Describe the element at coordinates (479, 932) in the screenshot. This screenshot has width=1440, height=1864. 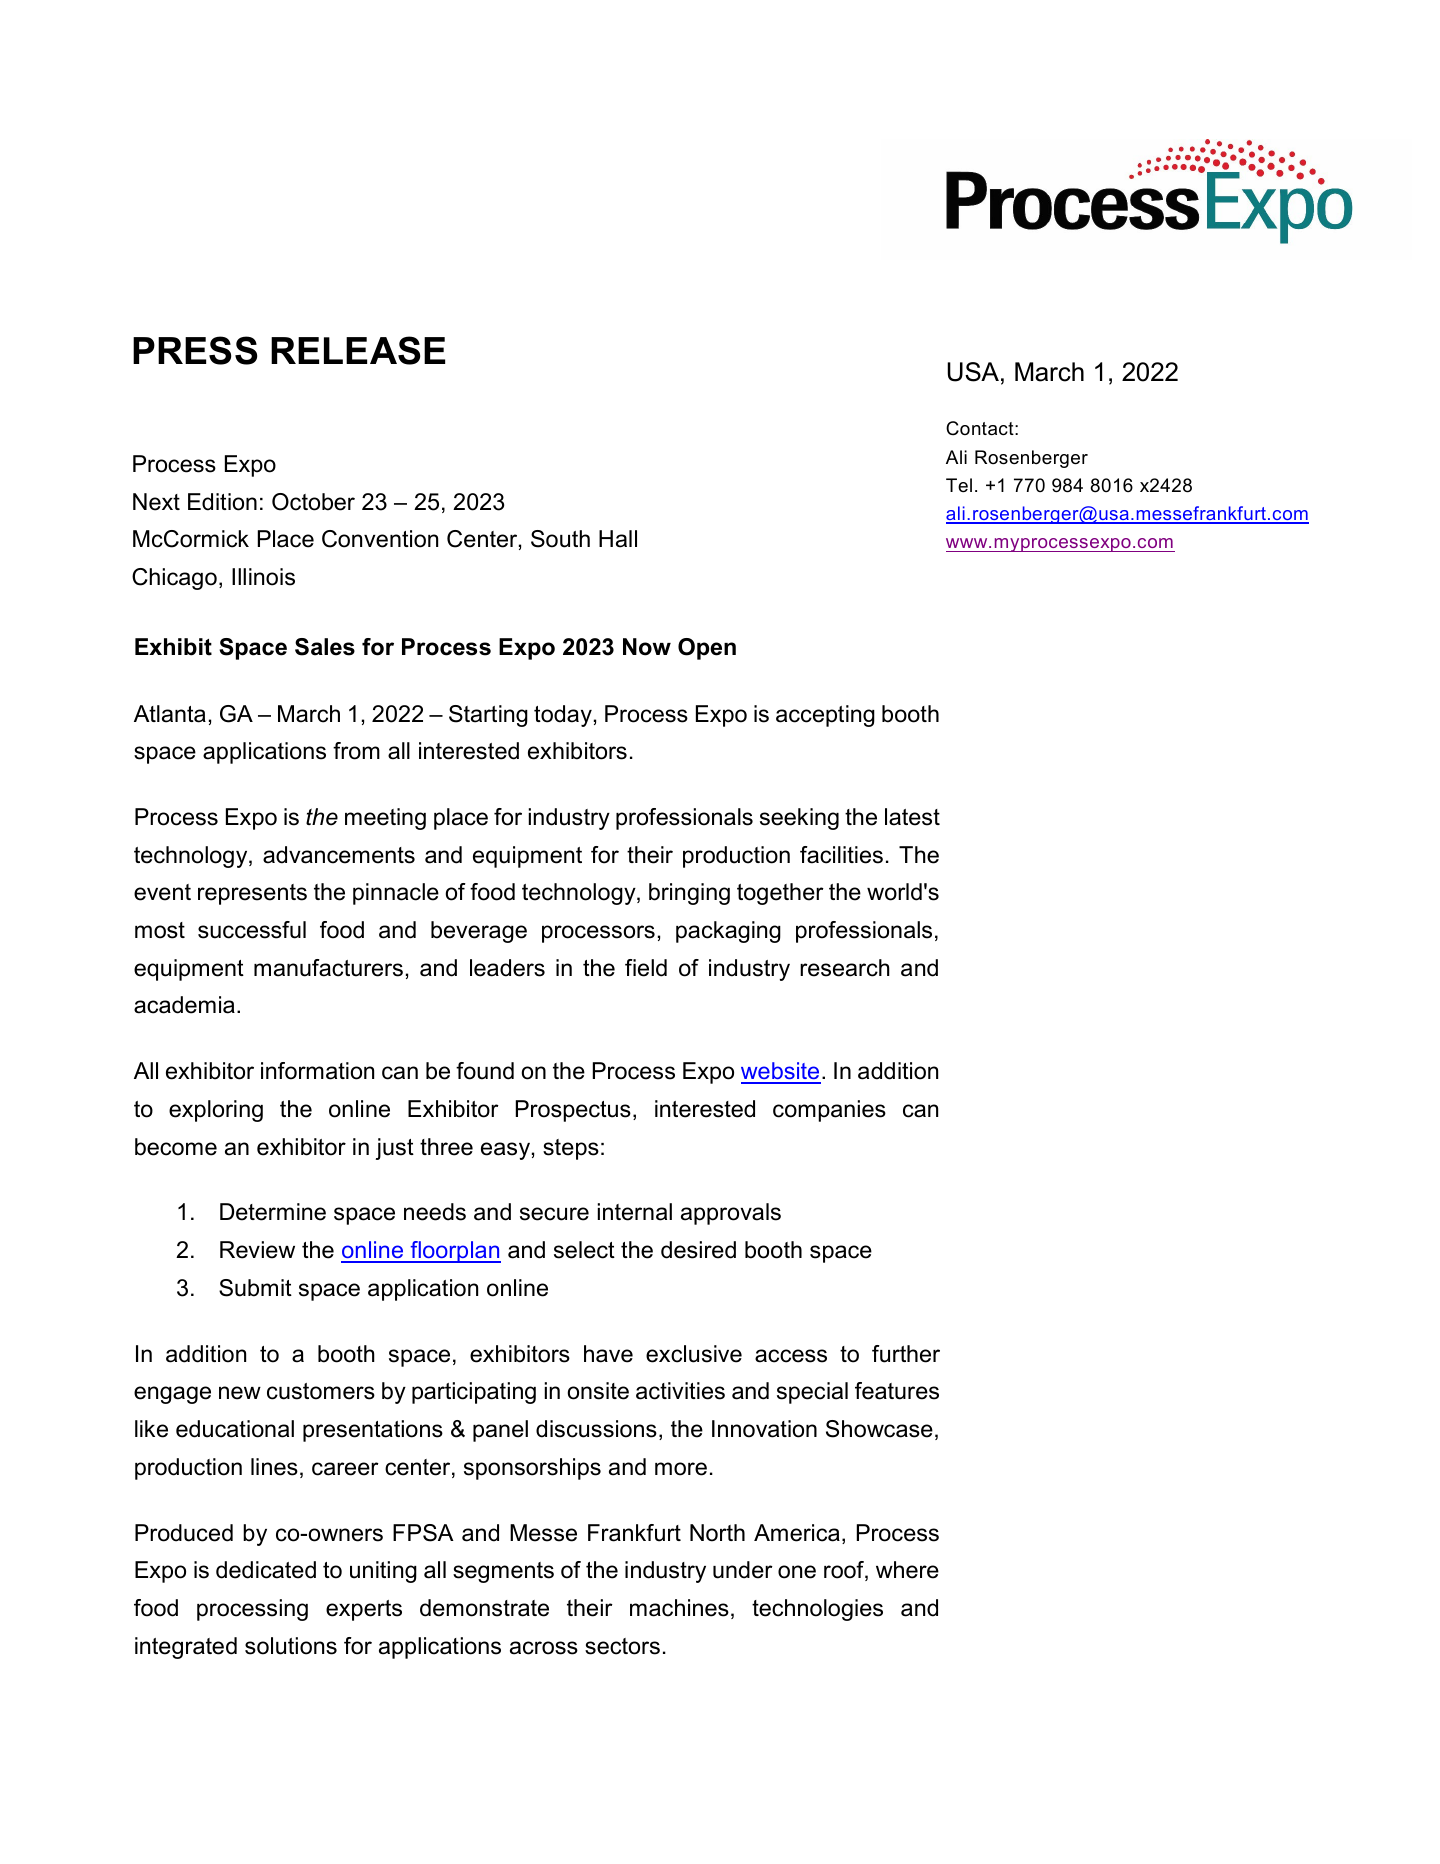
I see `beverage` at that location.
